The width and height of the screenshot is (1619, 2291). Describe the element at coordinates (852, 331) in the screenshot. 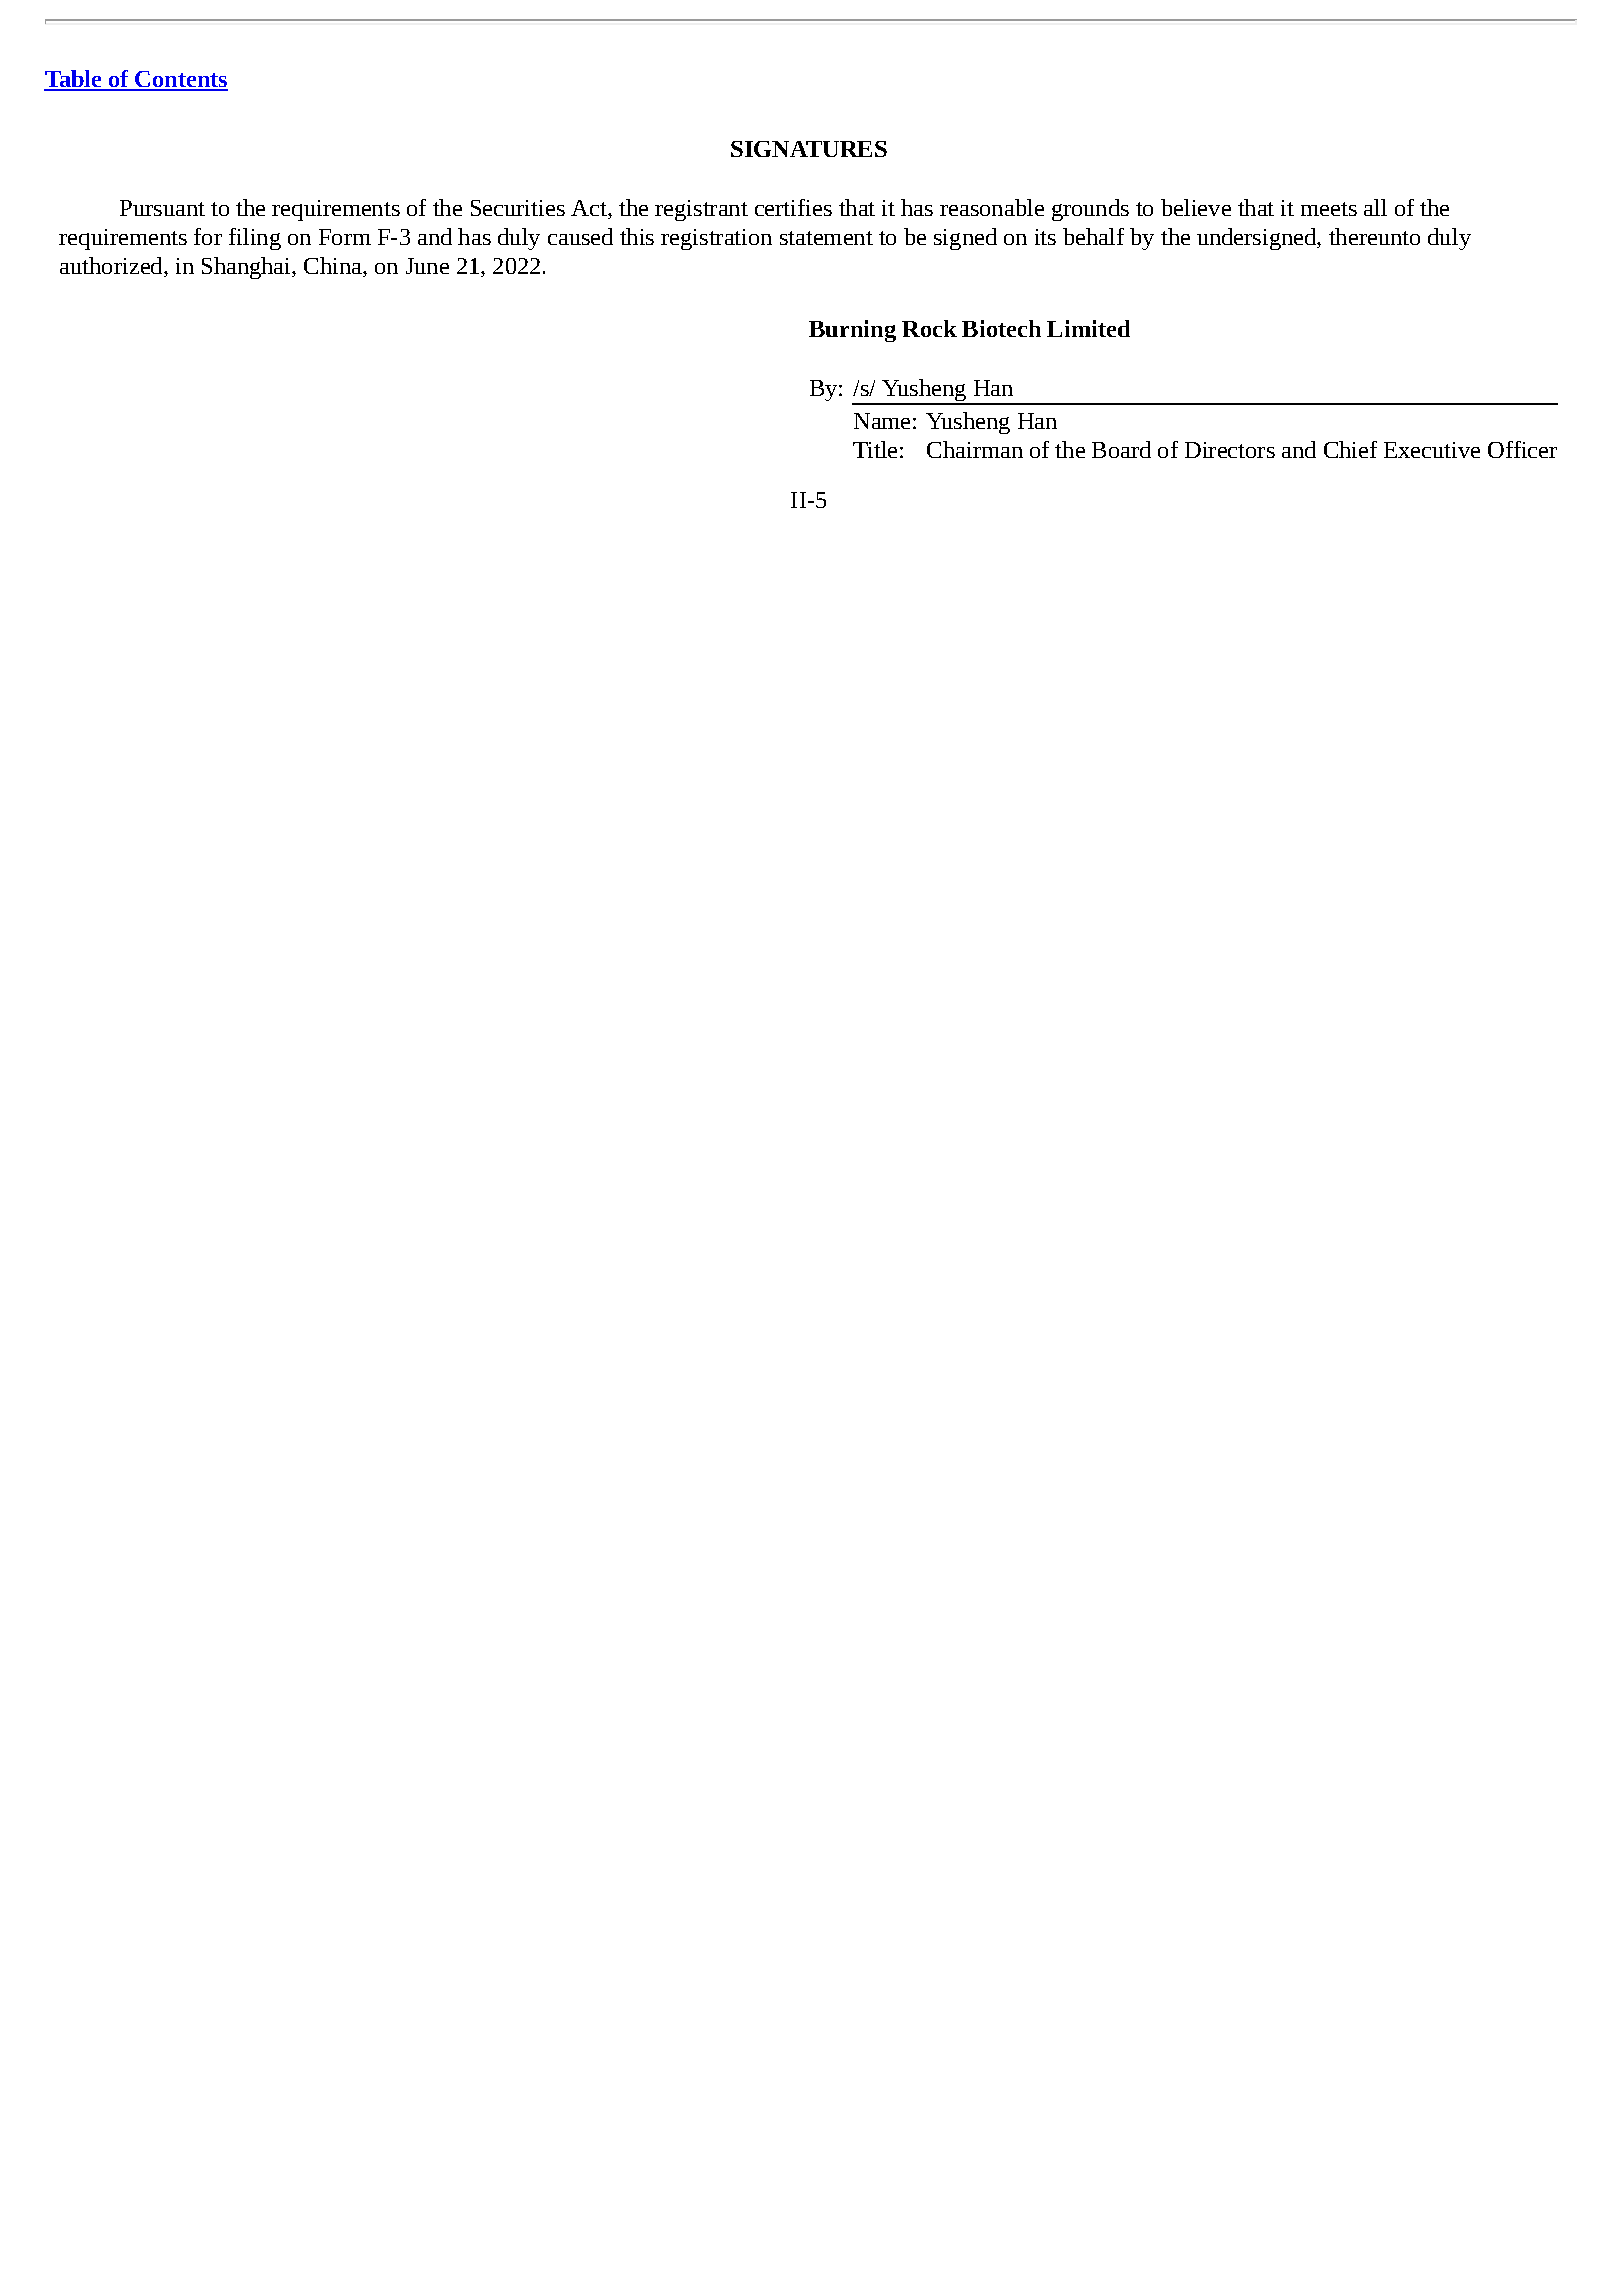

I see `Burning` at that location.
